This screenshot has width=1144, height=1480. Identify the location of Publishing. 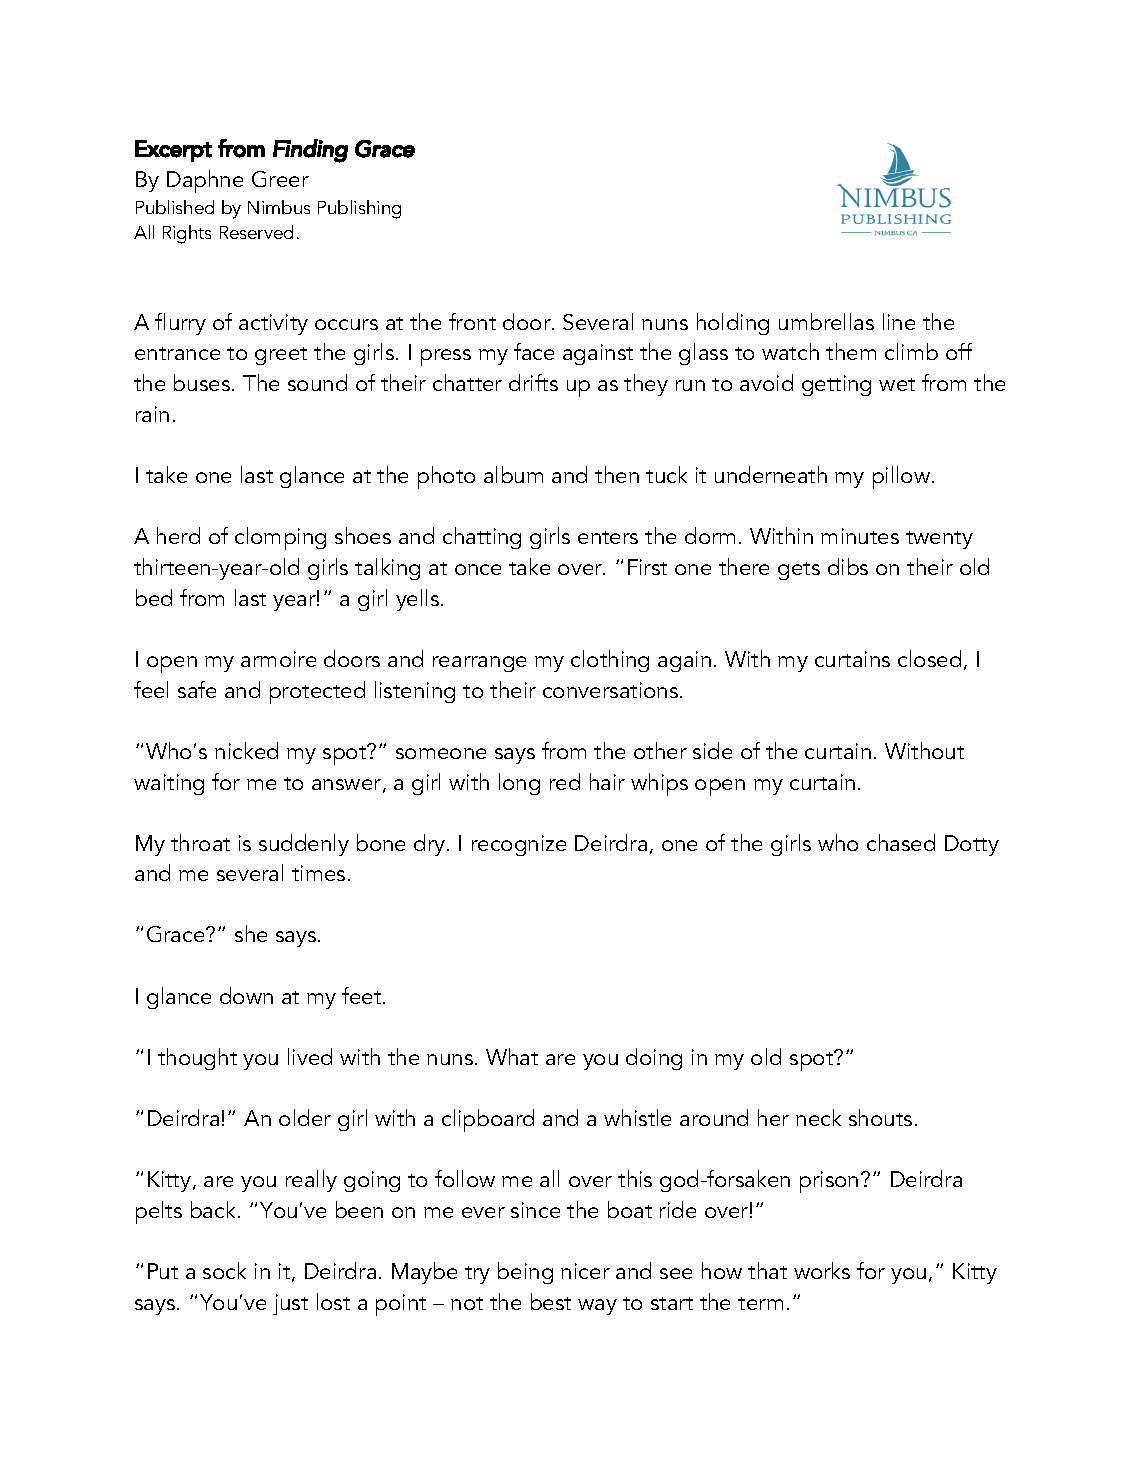
(359, 209).
